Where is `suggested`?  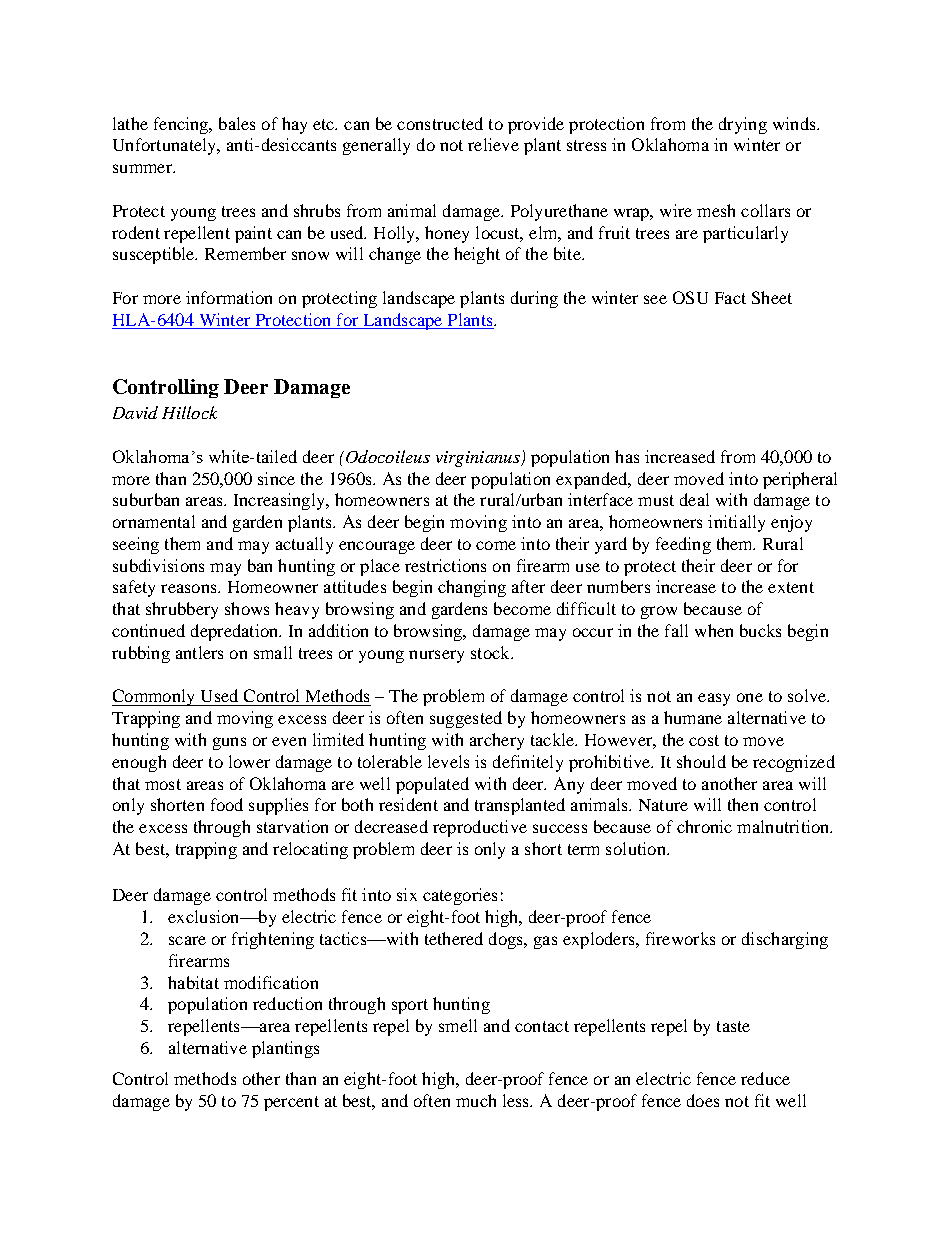 suggested is located at coordinates (466, 719).
